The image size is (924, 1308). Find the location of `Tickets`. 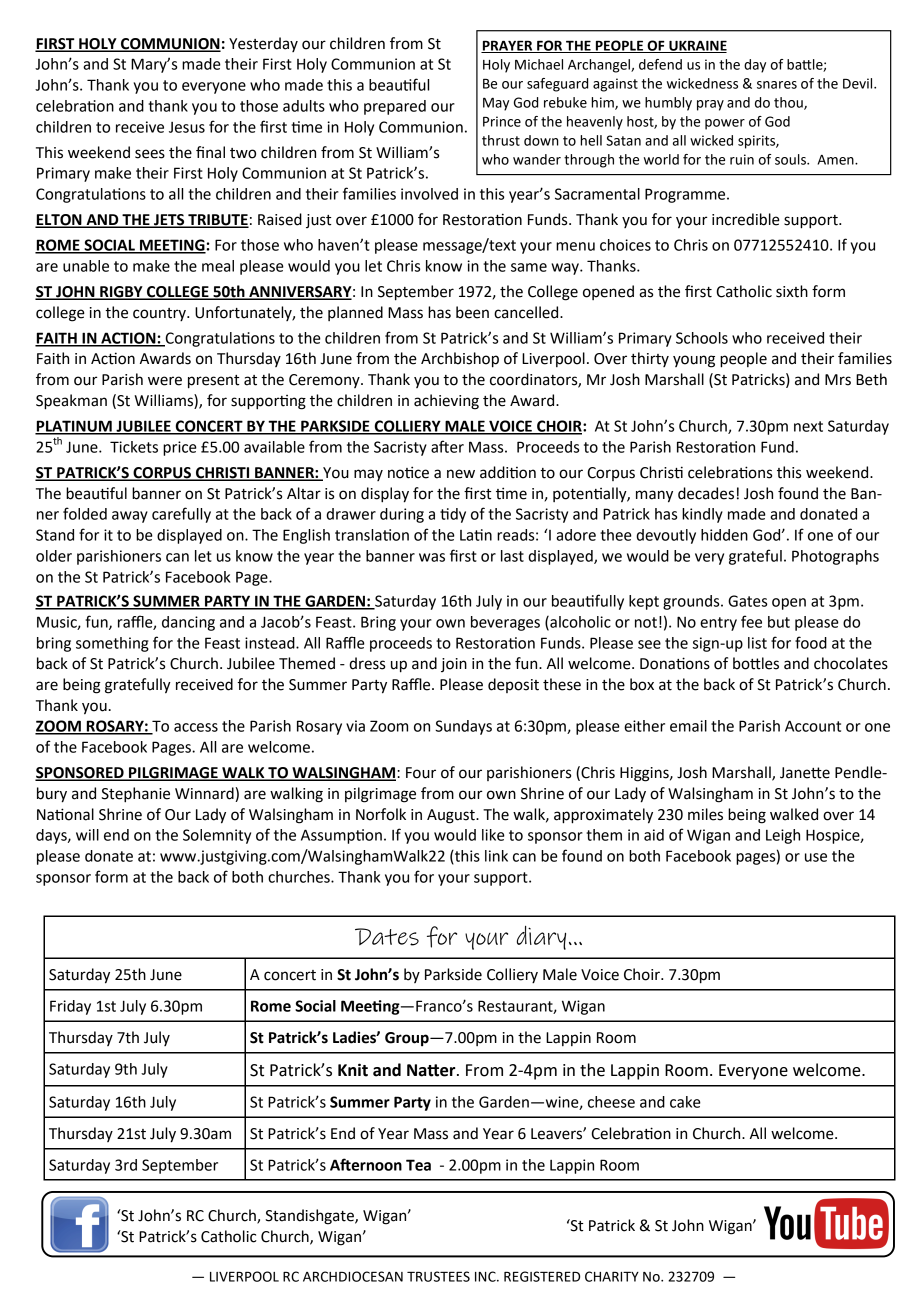

Tickets is located at coordinates (134, 447).
